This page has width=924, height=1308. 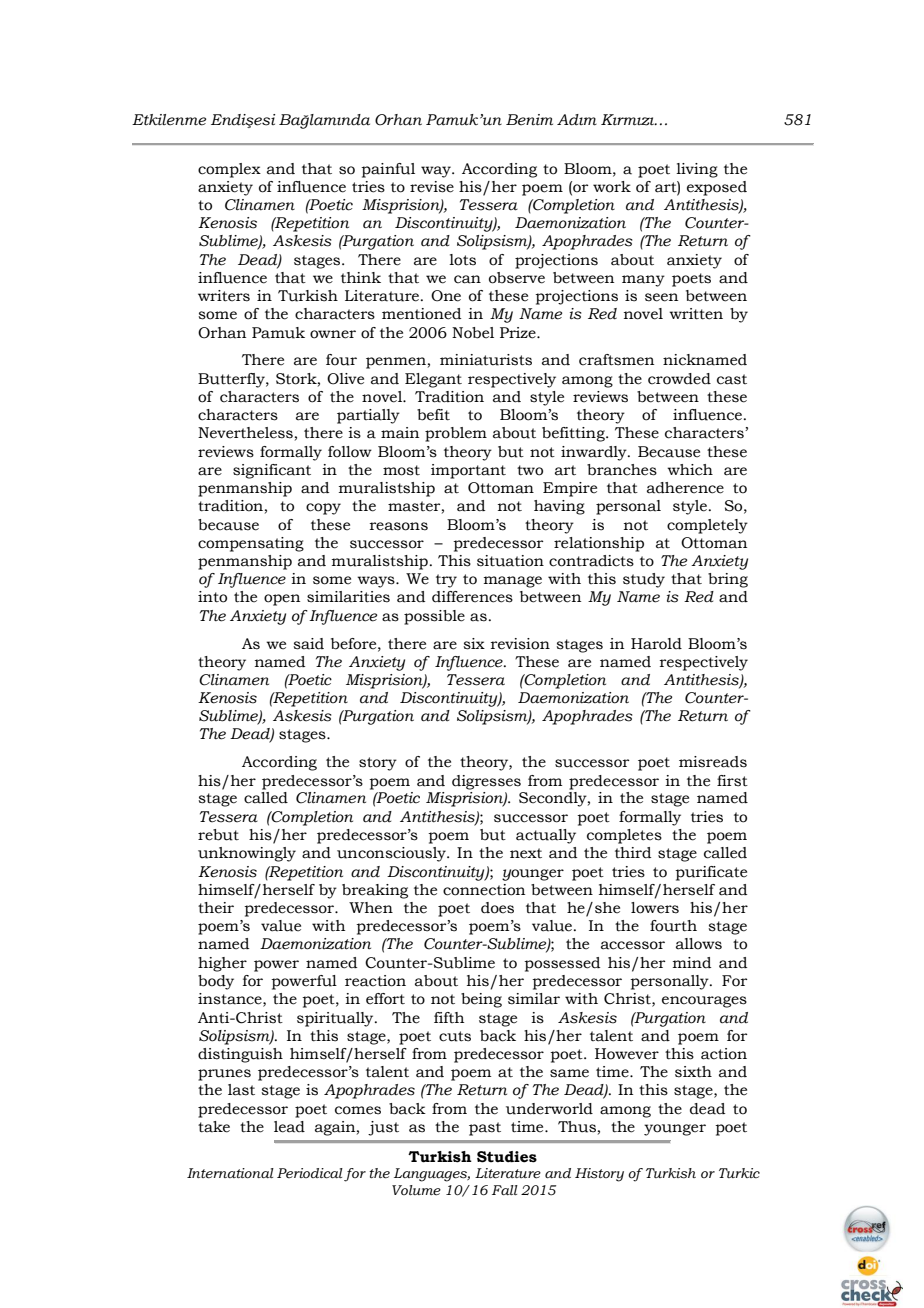 I want to click on next, so click(x=526, y=853).
